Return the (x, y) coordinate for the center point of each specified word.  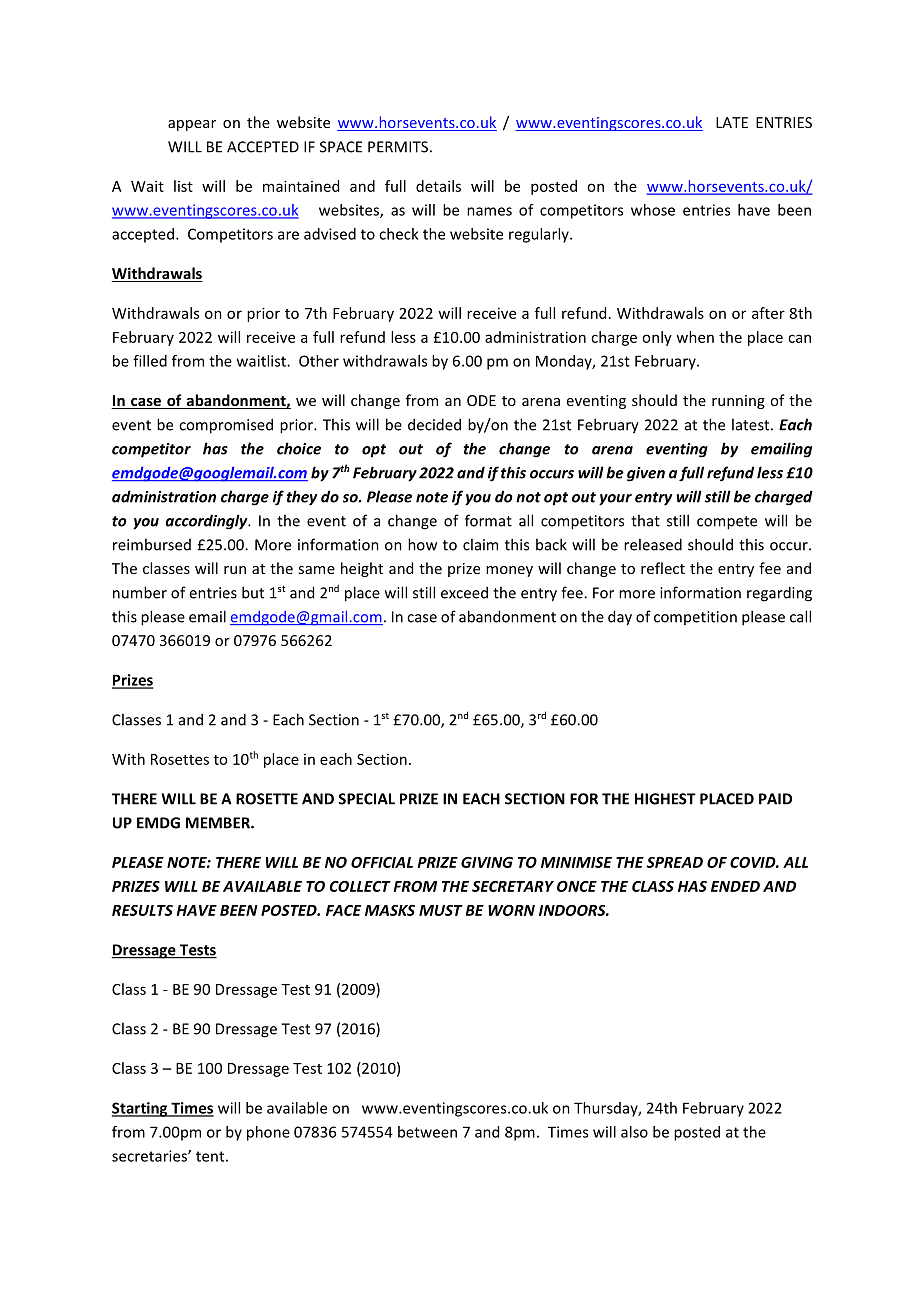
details (438, 186)
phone (268, 1133)
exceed (464, 592)
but (253, 592)
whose (653, 210)
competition (695, 618)
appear (192, 125)
